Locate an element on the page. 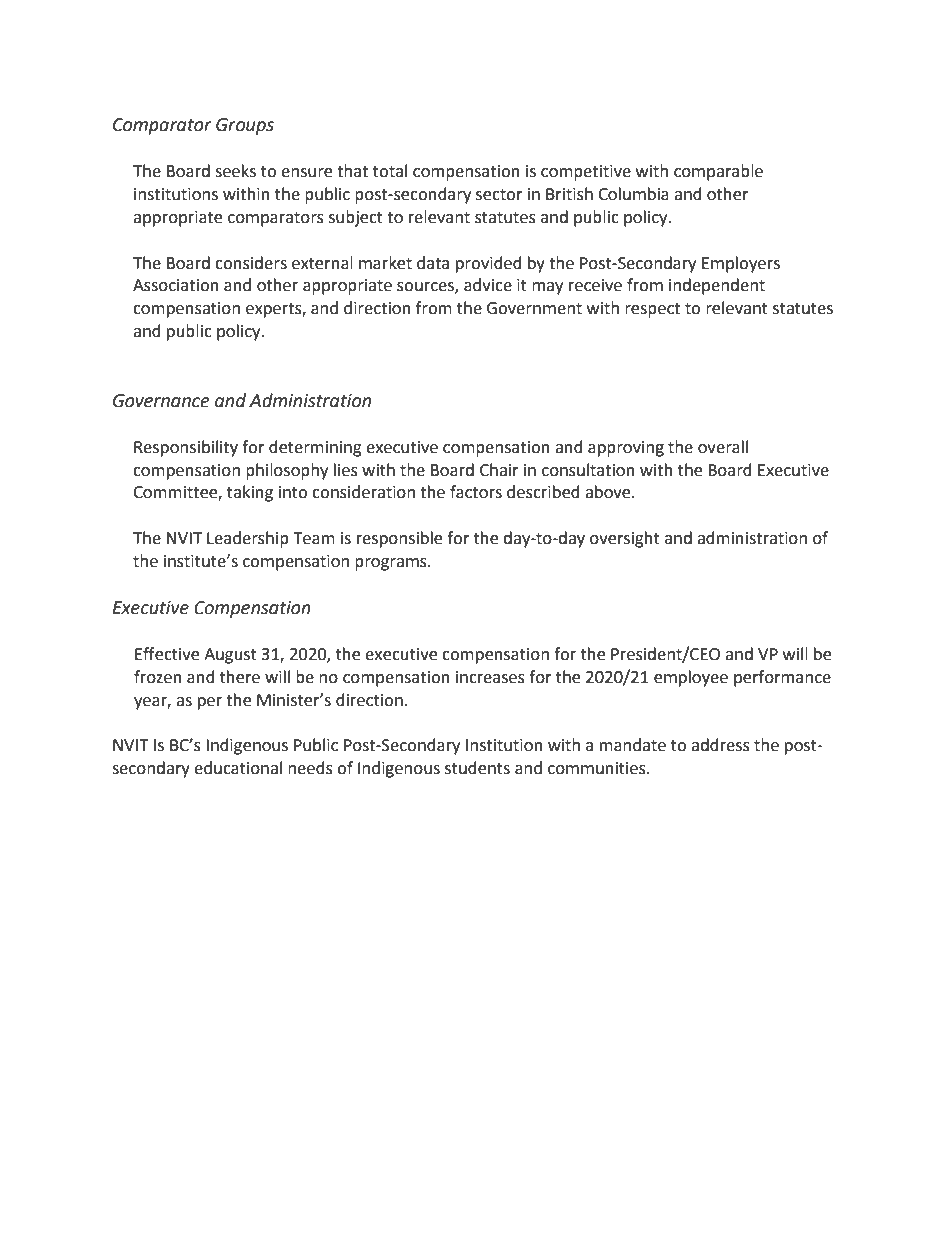 The width and height of the document is (952, 1233). provided is located at coordinates (489, 264).
